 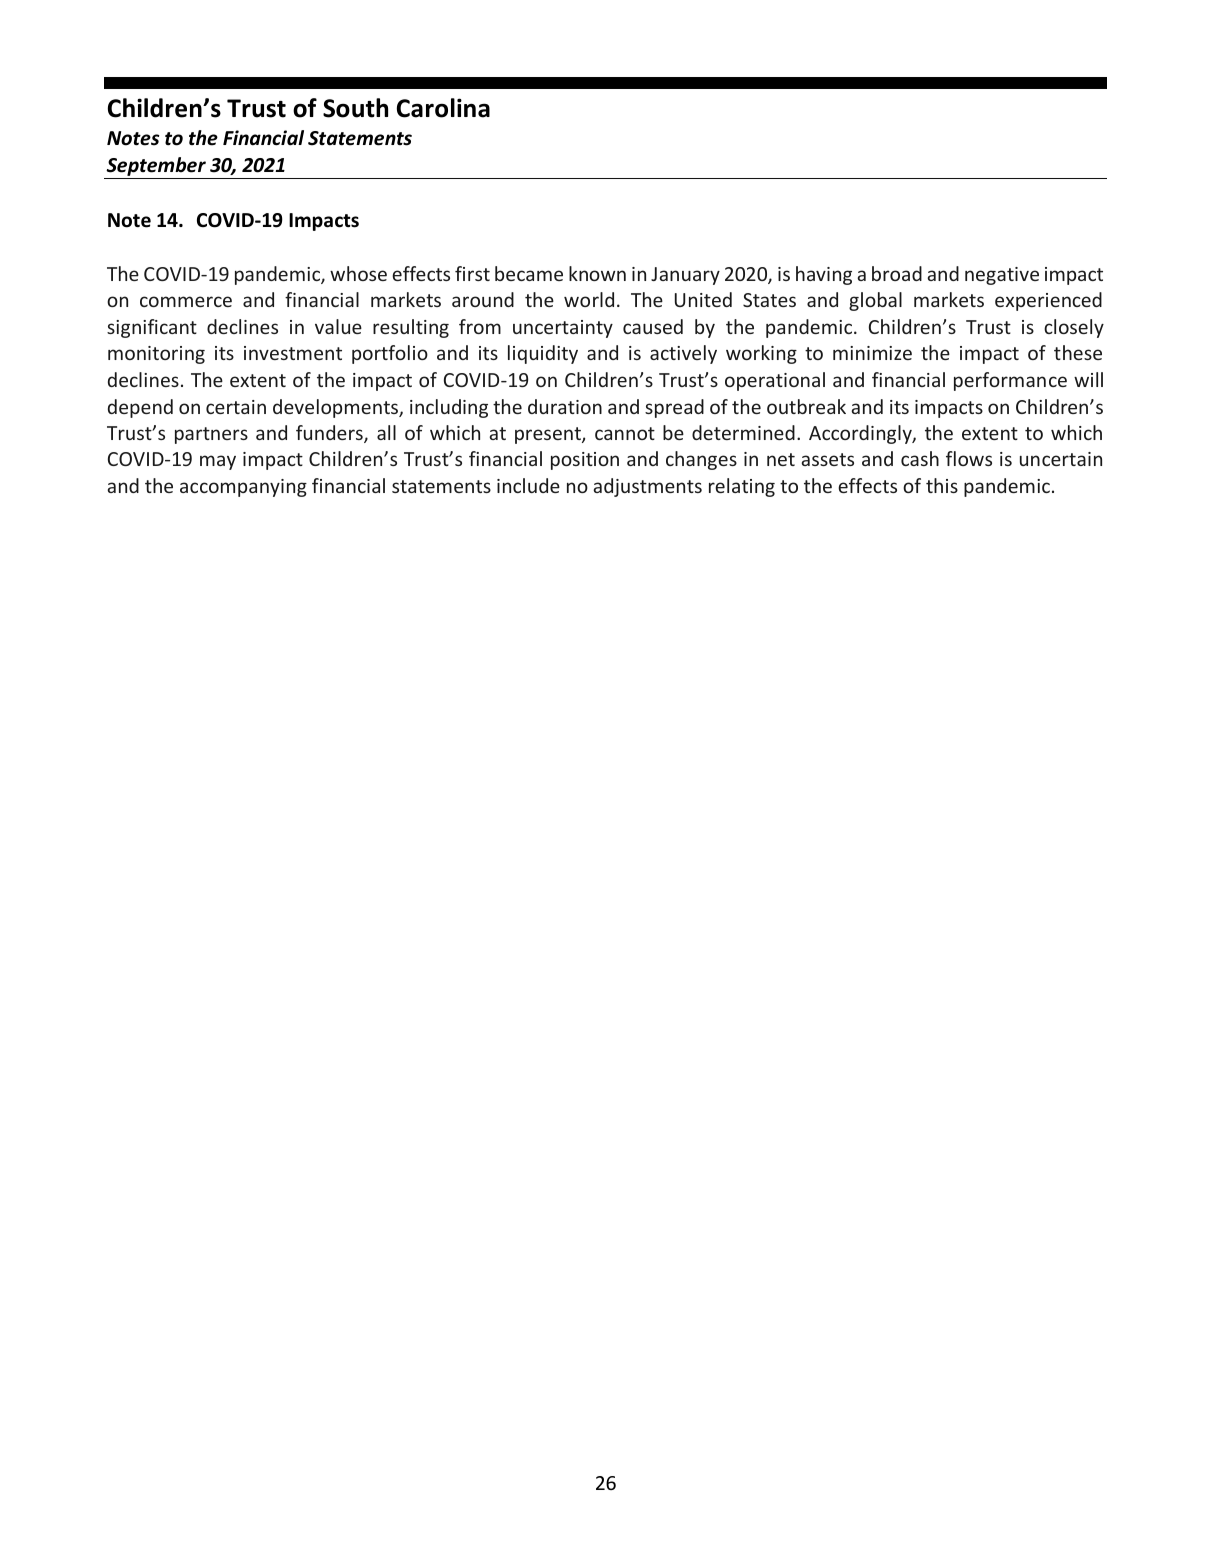 What do you see at coordinates (443, 108) in the image?
I see `Carolina` at bounding box center [443, 108].
